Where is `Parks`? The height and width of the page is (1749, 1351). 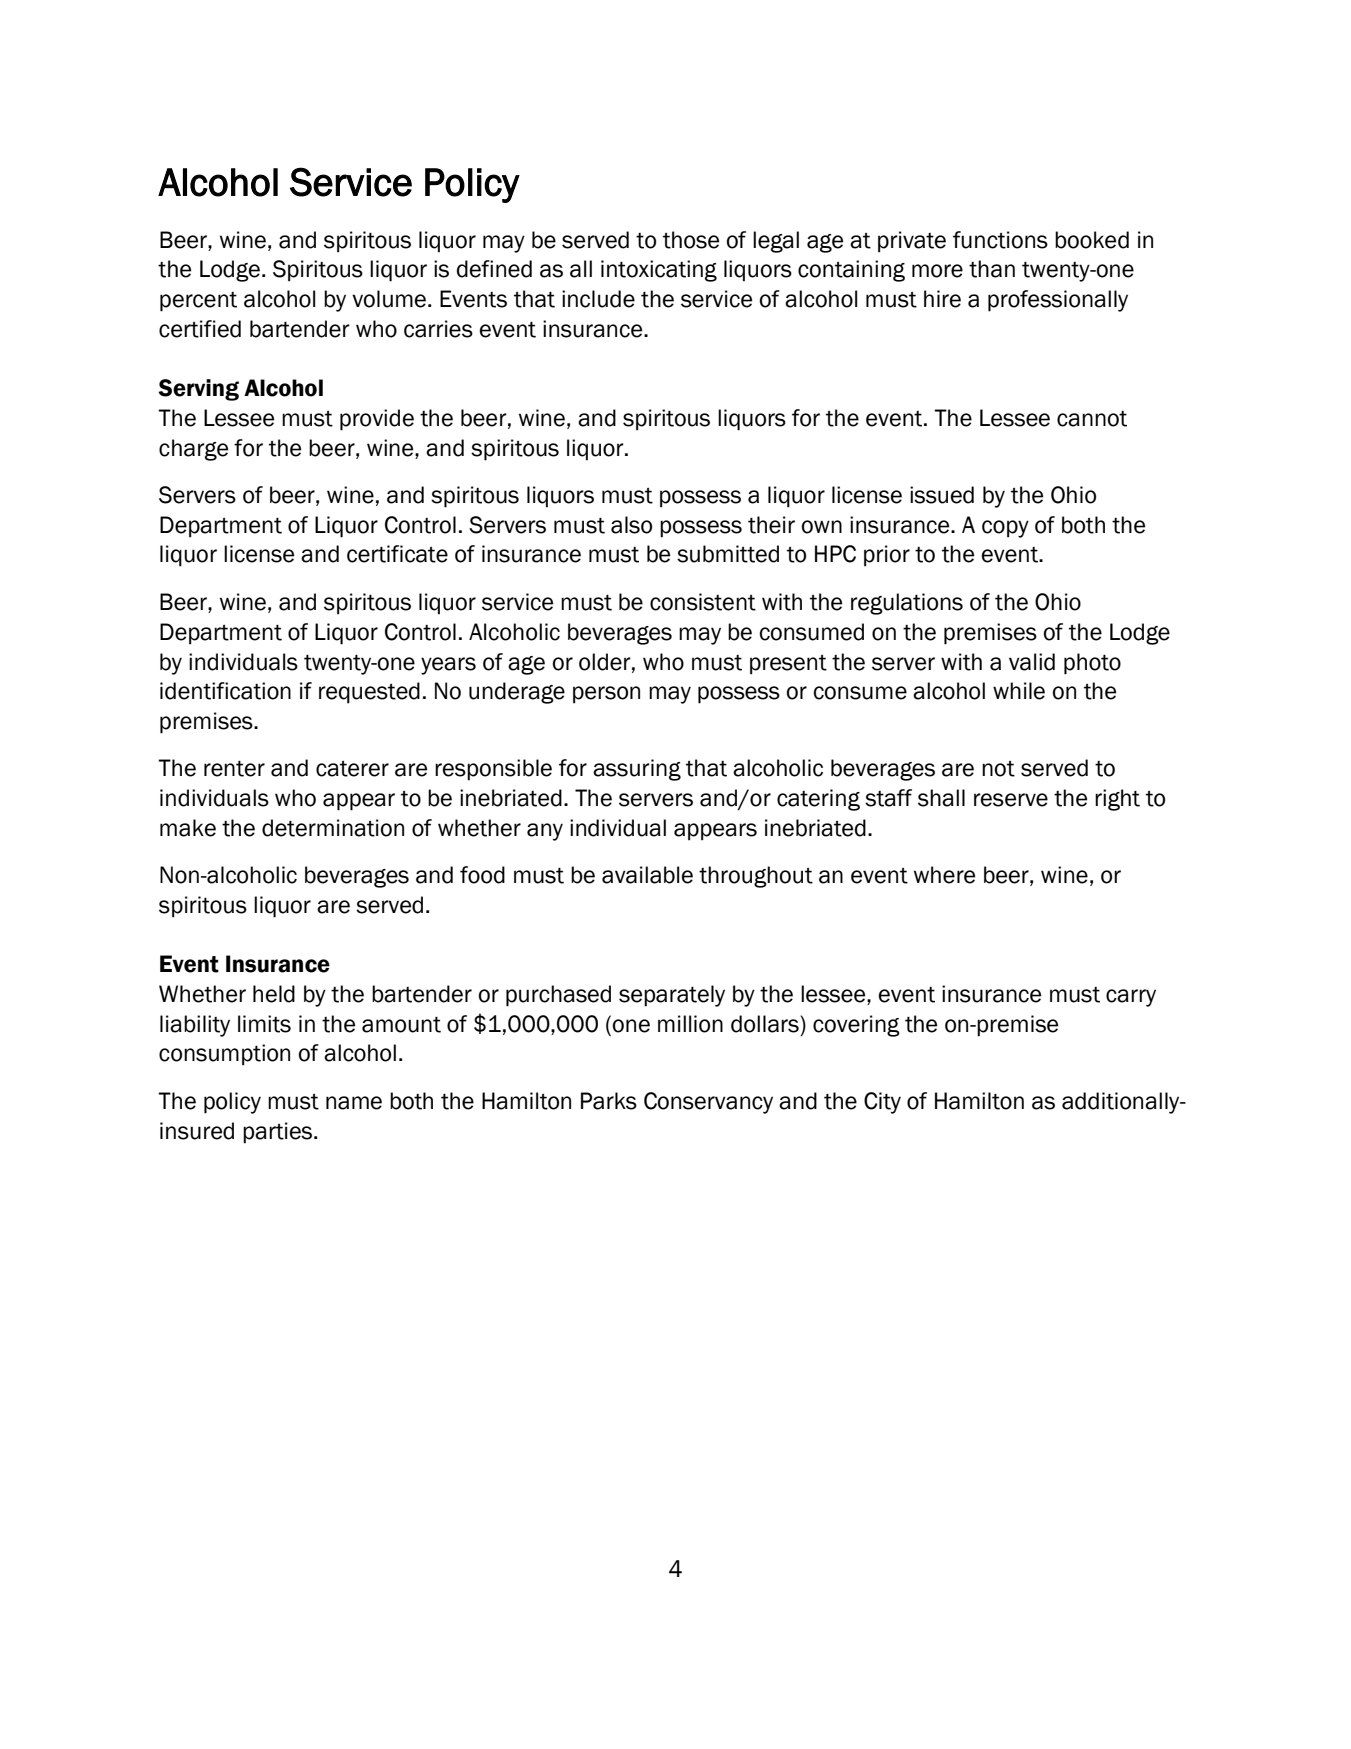 Parks is located at coordinates (609, 1101).
